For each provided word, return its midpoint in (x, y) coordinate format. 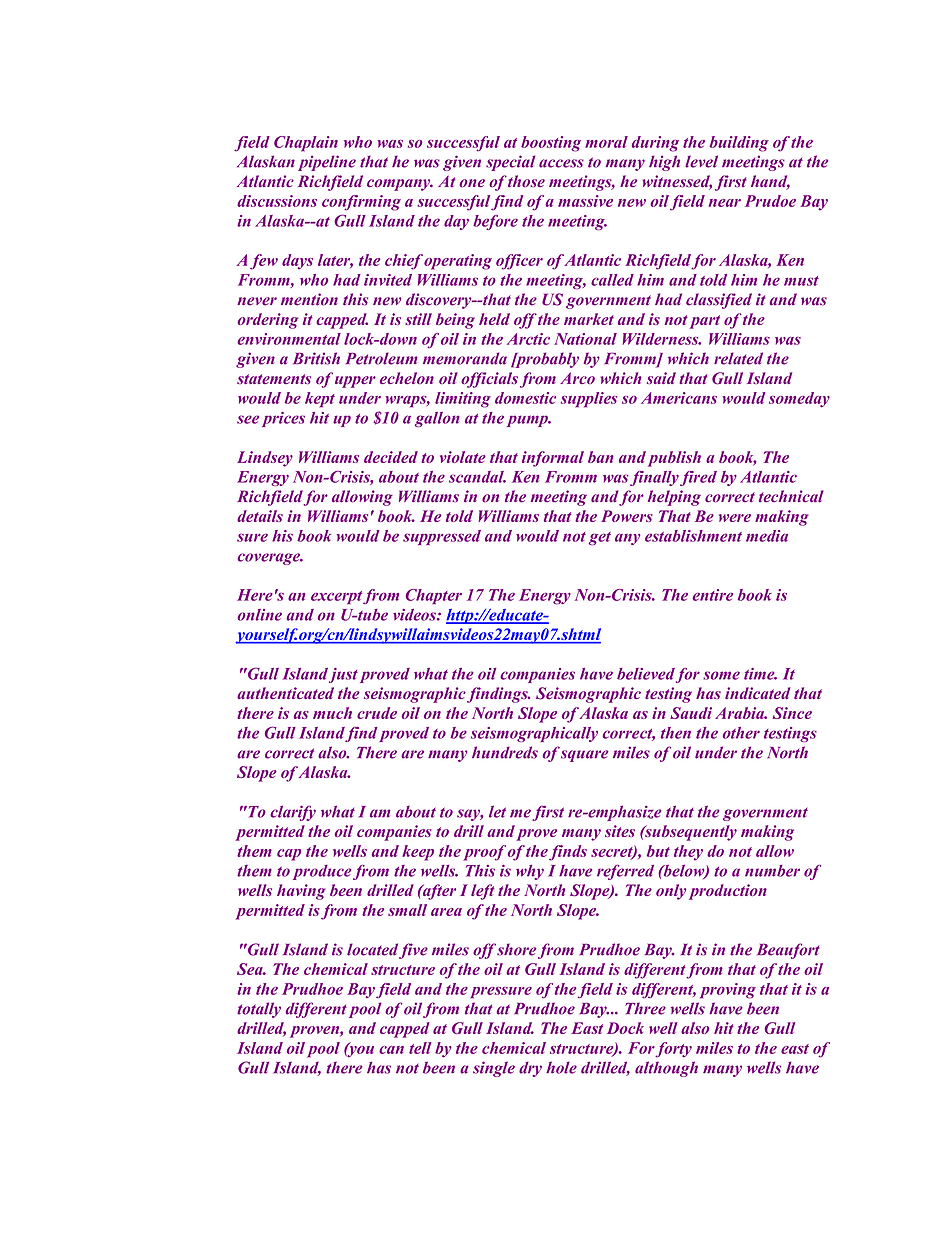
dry (530, 1069)
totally (259, 1010)
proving (728, 991)
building (739, 144)
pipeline (327, 163)
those (526, 181)
